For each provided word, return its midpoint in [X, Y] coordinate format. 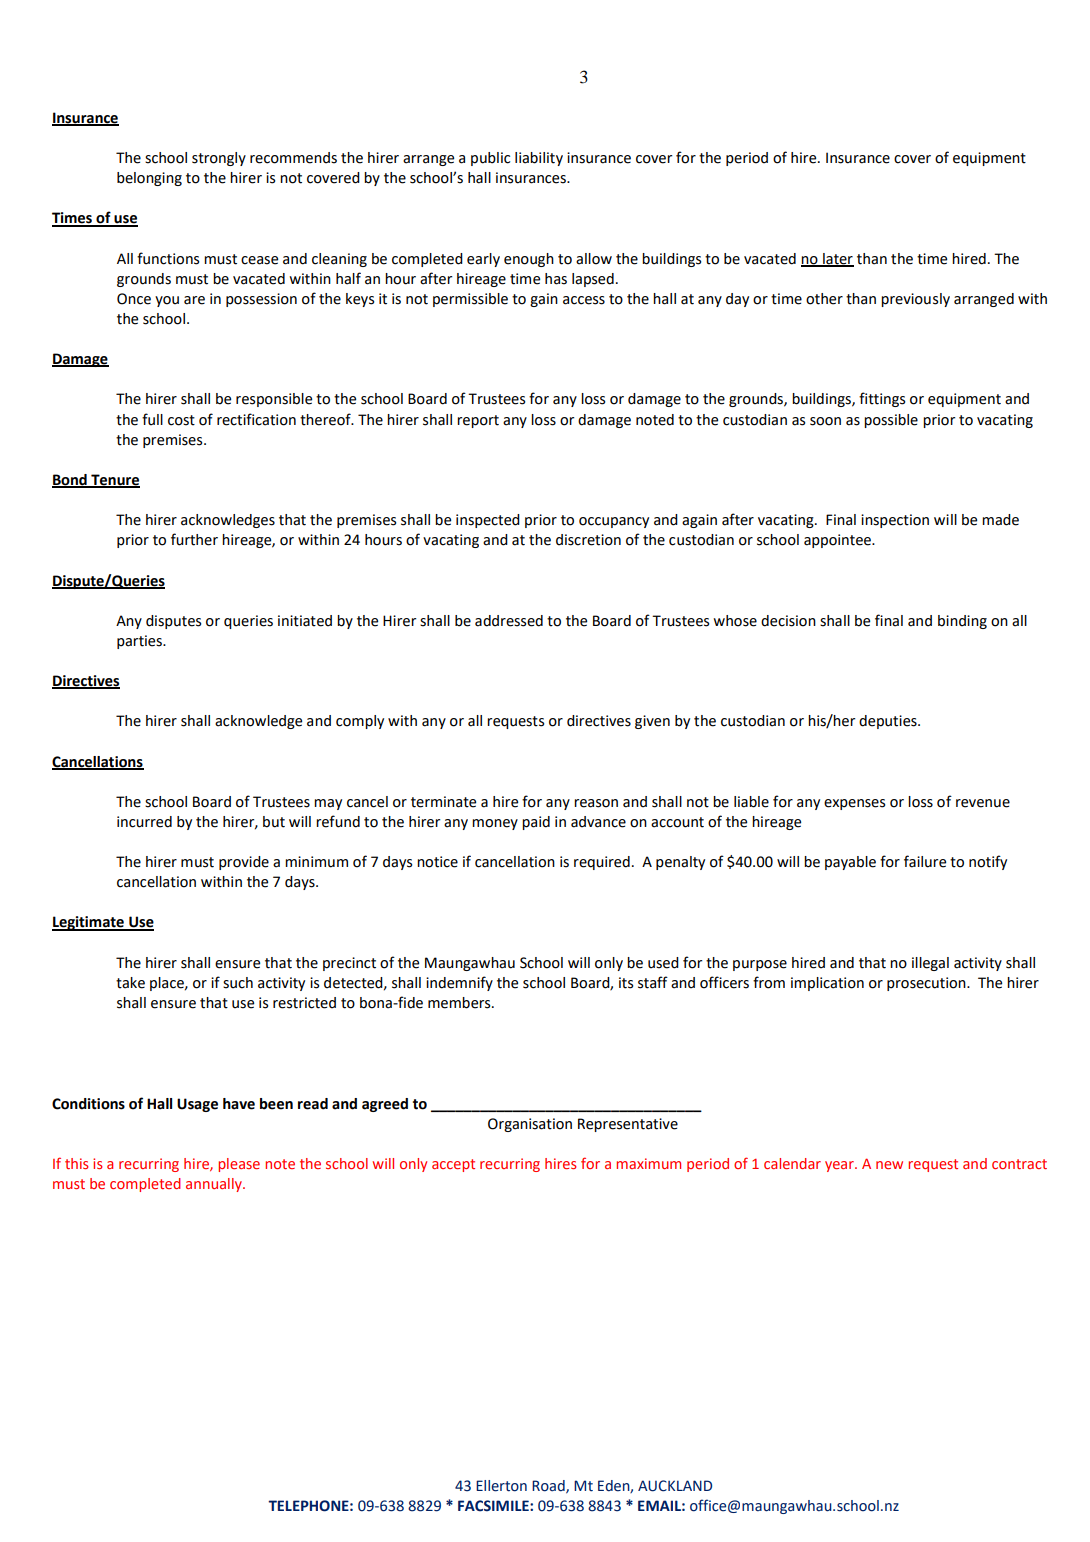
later [837, 259]
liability [539, 159]
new [889, 1165]
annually [215, 1185]
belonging [149, 179]
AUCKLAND [675, 1486]
